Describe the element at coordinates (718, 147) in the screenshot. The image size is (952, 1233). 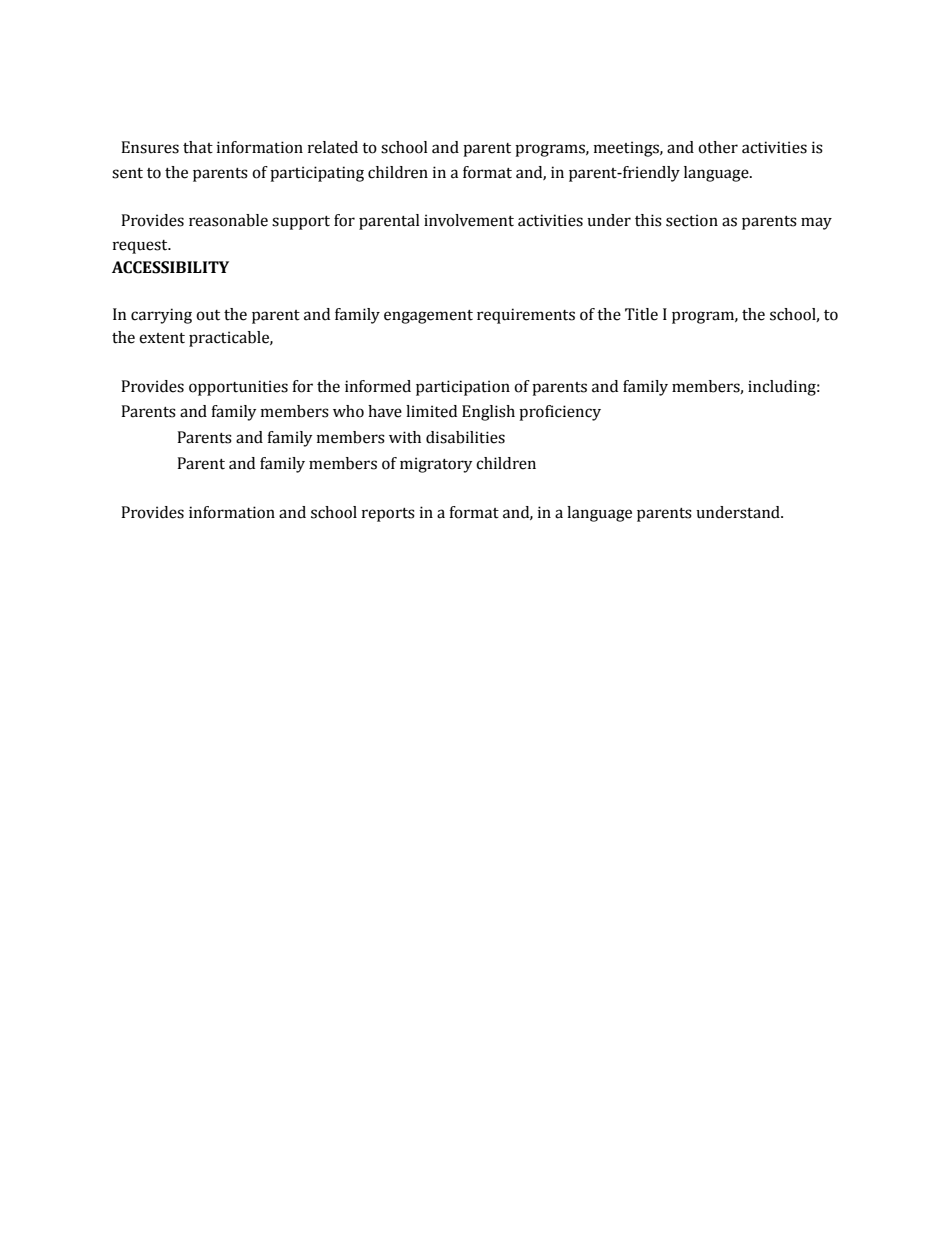
I see `other` at that location.
